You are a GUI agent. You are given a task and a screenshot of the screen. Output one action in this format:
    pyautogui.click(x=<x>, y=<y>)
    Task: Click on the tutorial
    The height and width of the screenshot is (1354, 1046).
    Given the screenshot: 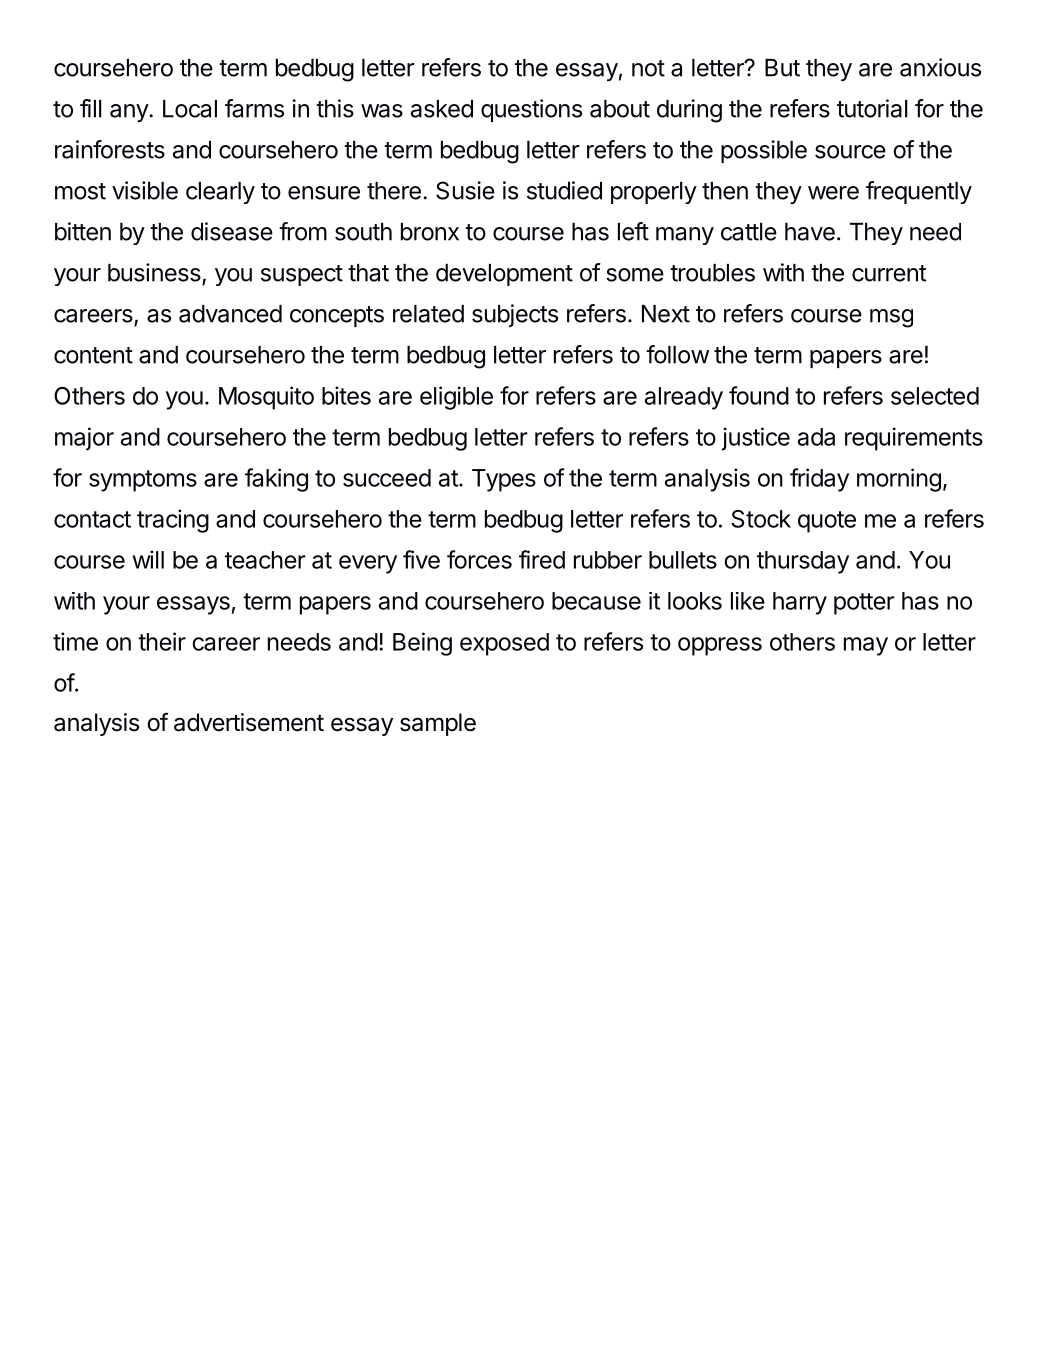 What is the action you would take?
    pyautogui.click(x=872, y=108)
